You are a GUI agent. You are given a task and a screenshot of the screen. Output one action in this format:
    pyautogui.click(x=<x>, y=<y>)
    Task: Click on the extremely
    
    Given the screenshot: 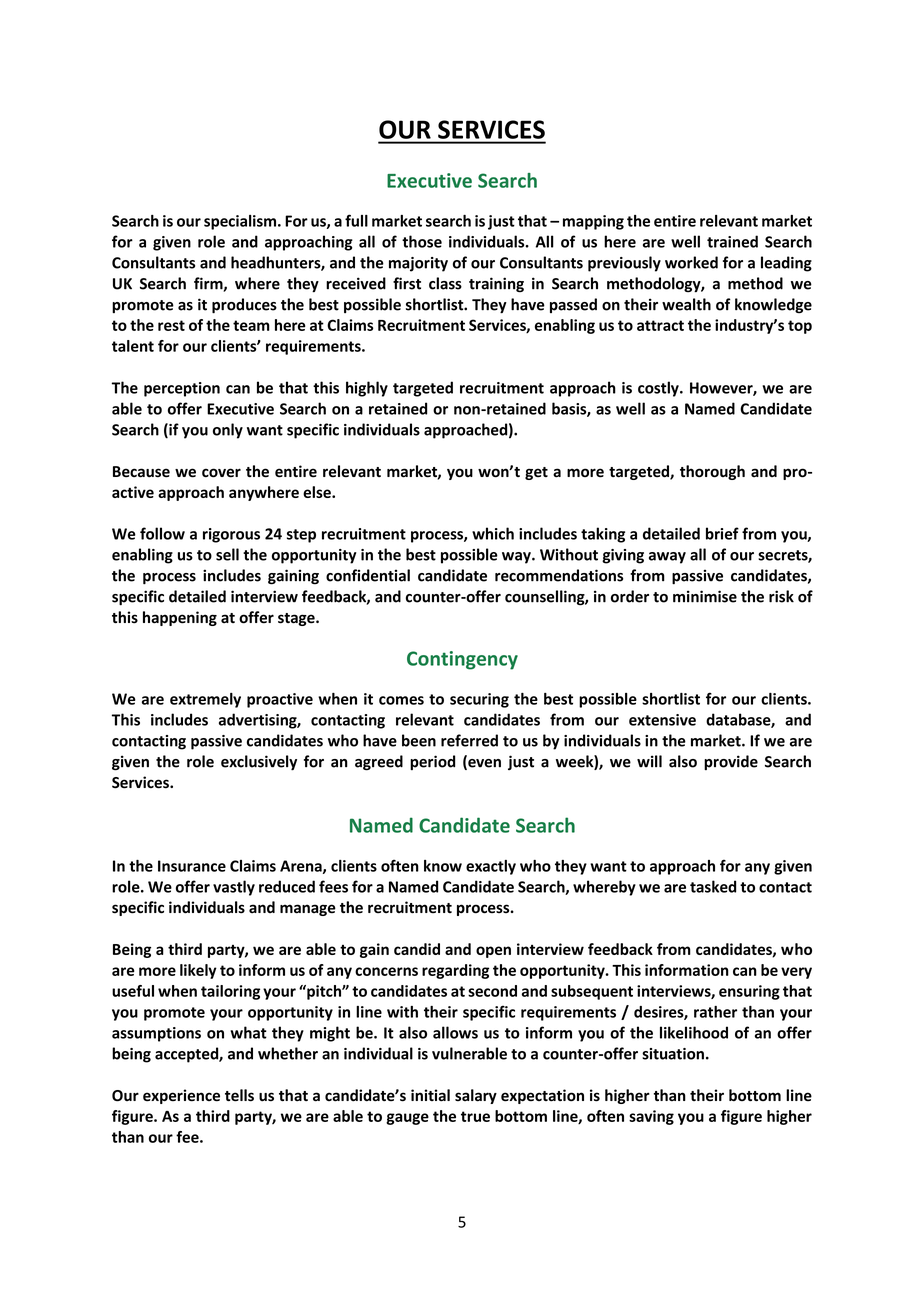 What is the action you would take?
    pyautogui.click(x=205, y=700)
